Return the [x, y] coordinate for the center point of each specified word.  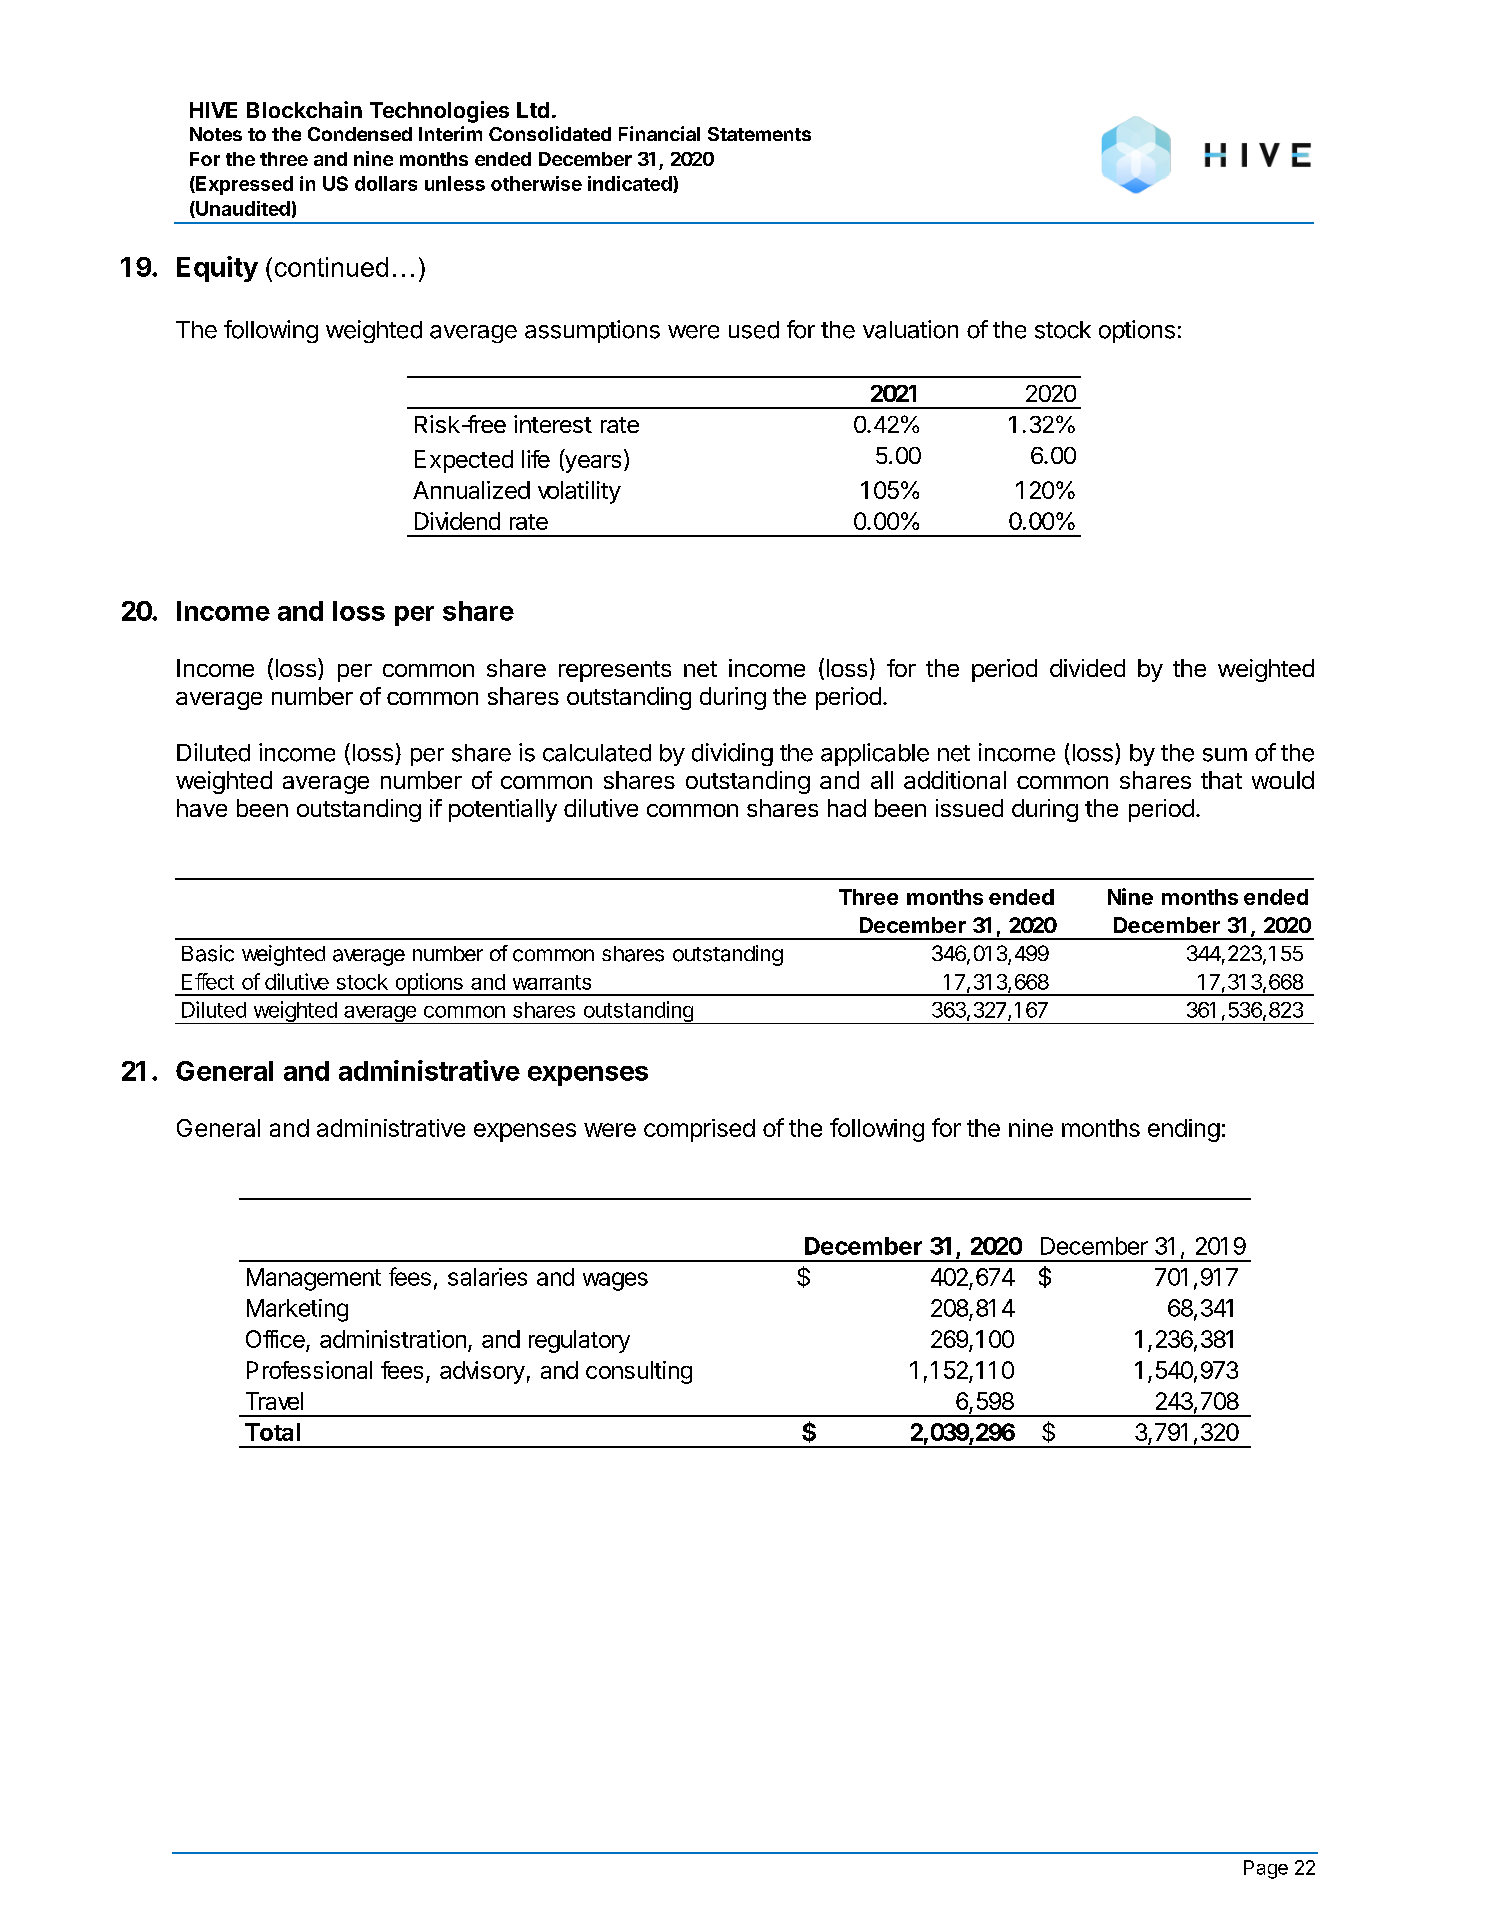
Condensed [360, 134]
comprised [699, 1130]
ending [1184, 1130]
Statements [759, 134]
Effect [208, 981]
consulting [639, 1372]
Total [272, 1432]
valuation [910, 329]
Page [1266, 1869]
